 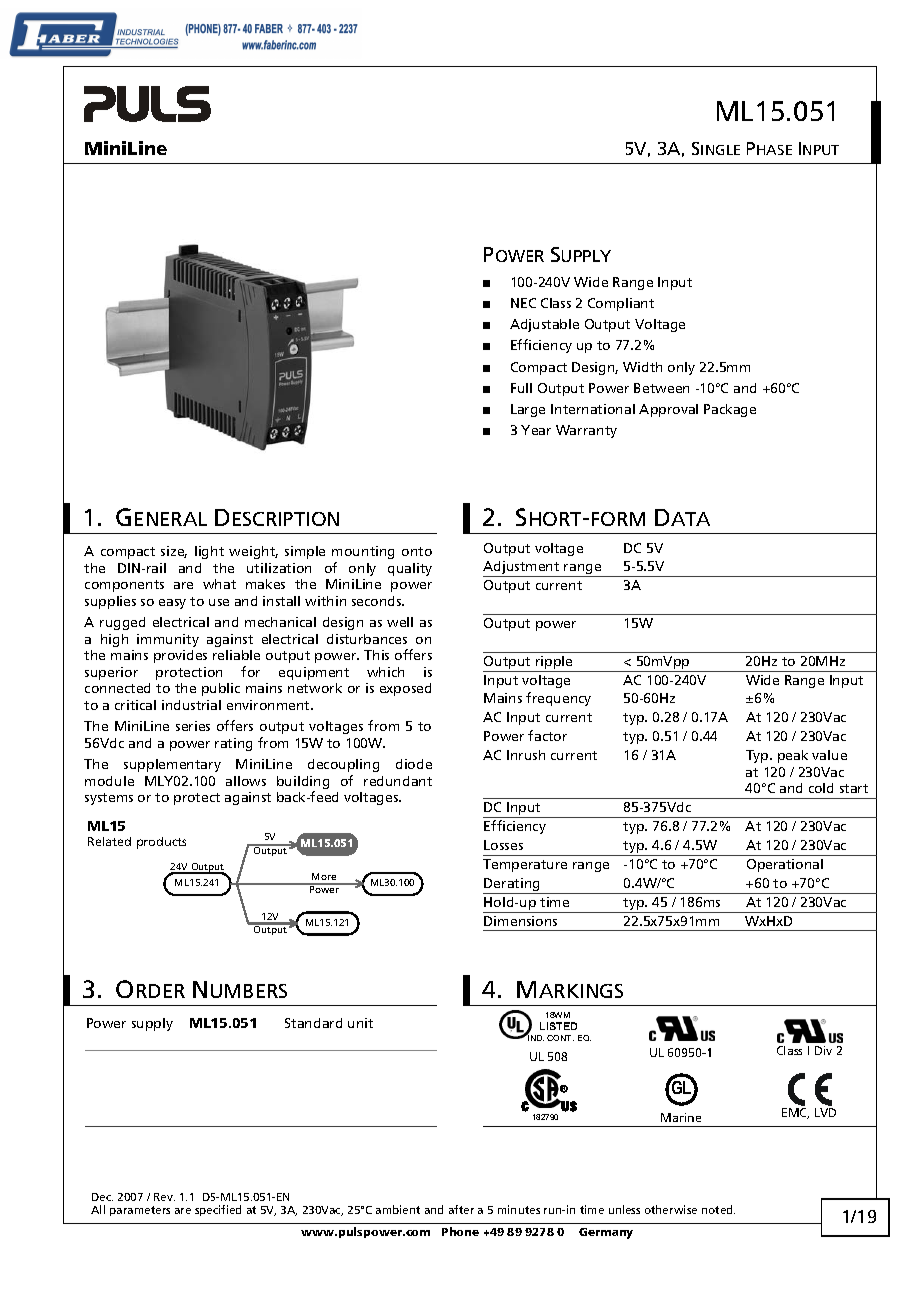 I want to click on specified, so click(x=218, y=1210).
